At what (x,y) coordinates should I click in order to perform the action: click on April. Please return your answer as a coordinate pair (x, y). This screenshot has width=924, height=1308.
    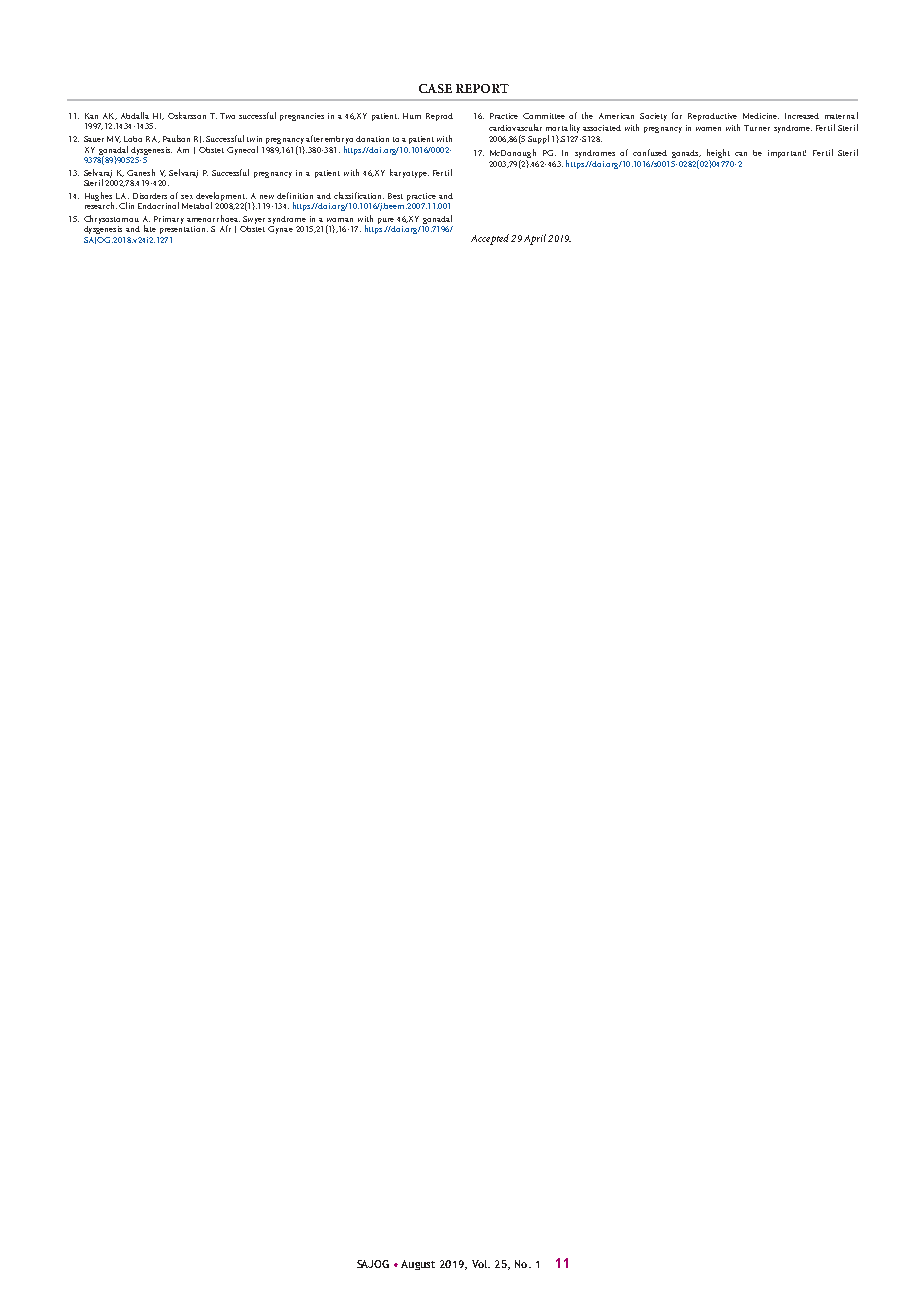
    Looking at the image, I should click on (535, 239).
